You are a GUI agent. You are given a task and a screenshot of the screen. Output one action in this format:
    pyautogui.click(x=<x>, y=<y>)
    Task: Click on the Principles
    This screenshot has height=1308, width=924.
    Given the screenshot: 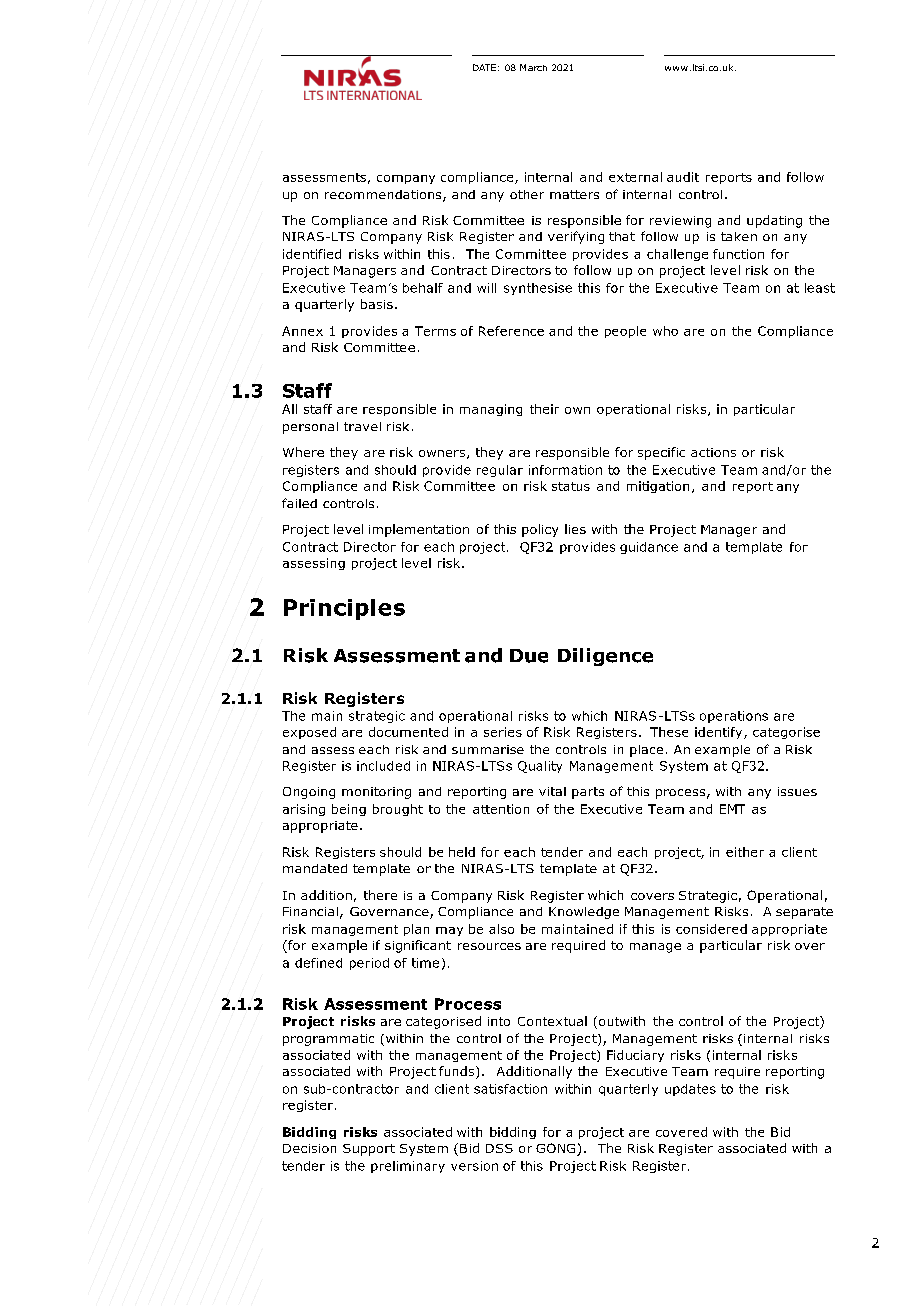 What is the action you would take?
    pyautogui.click(x=344, y=609)
